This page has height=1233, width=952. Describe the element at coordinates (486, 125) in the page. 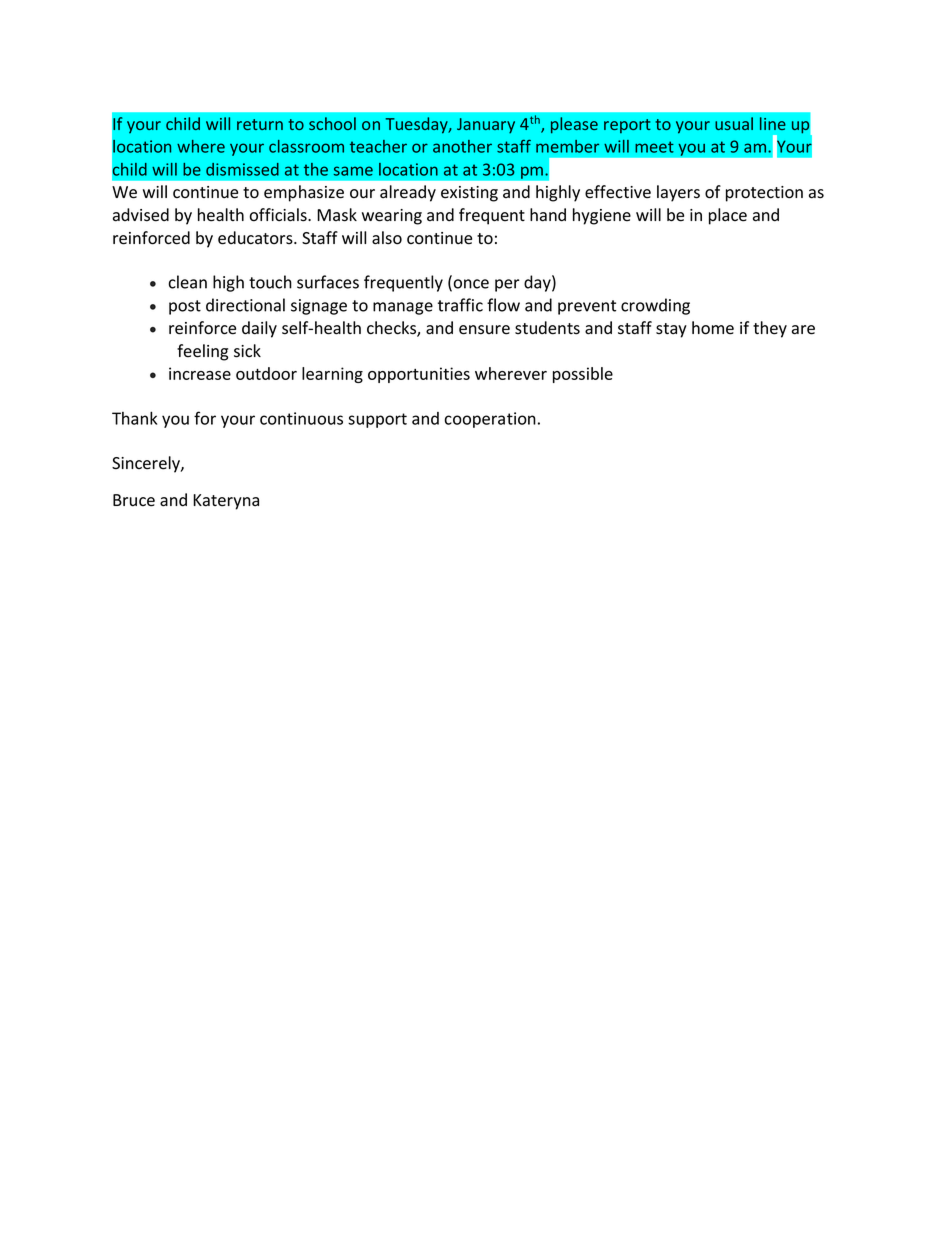

I see `January` at that location.
